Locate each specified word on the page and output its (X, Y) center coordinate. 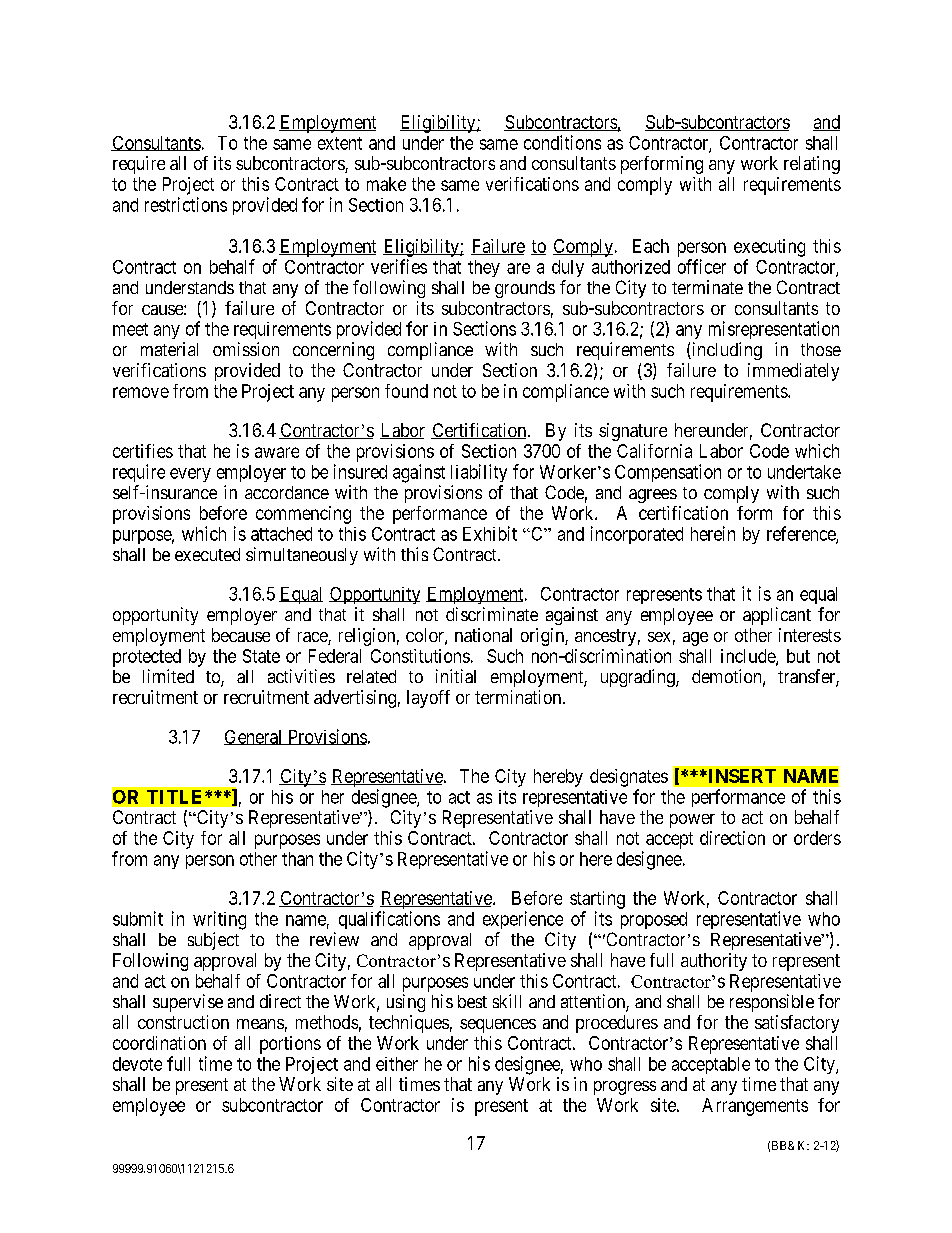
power (692, 821)
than (297, 859)
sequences (498, 1026)
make (386, 184)
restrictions (186, 204)
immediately (793, 372)
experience (523, 920)
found (406, 391)
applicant (777, 616)
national (483, 635)
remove (141, 392)
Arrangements (755, 1107)
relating (812, 165)
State (261, 656)
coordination (159, 1043)
